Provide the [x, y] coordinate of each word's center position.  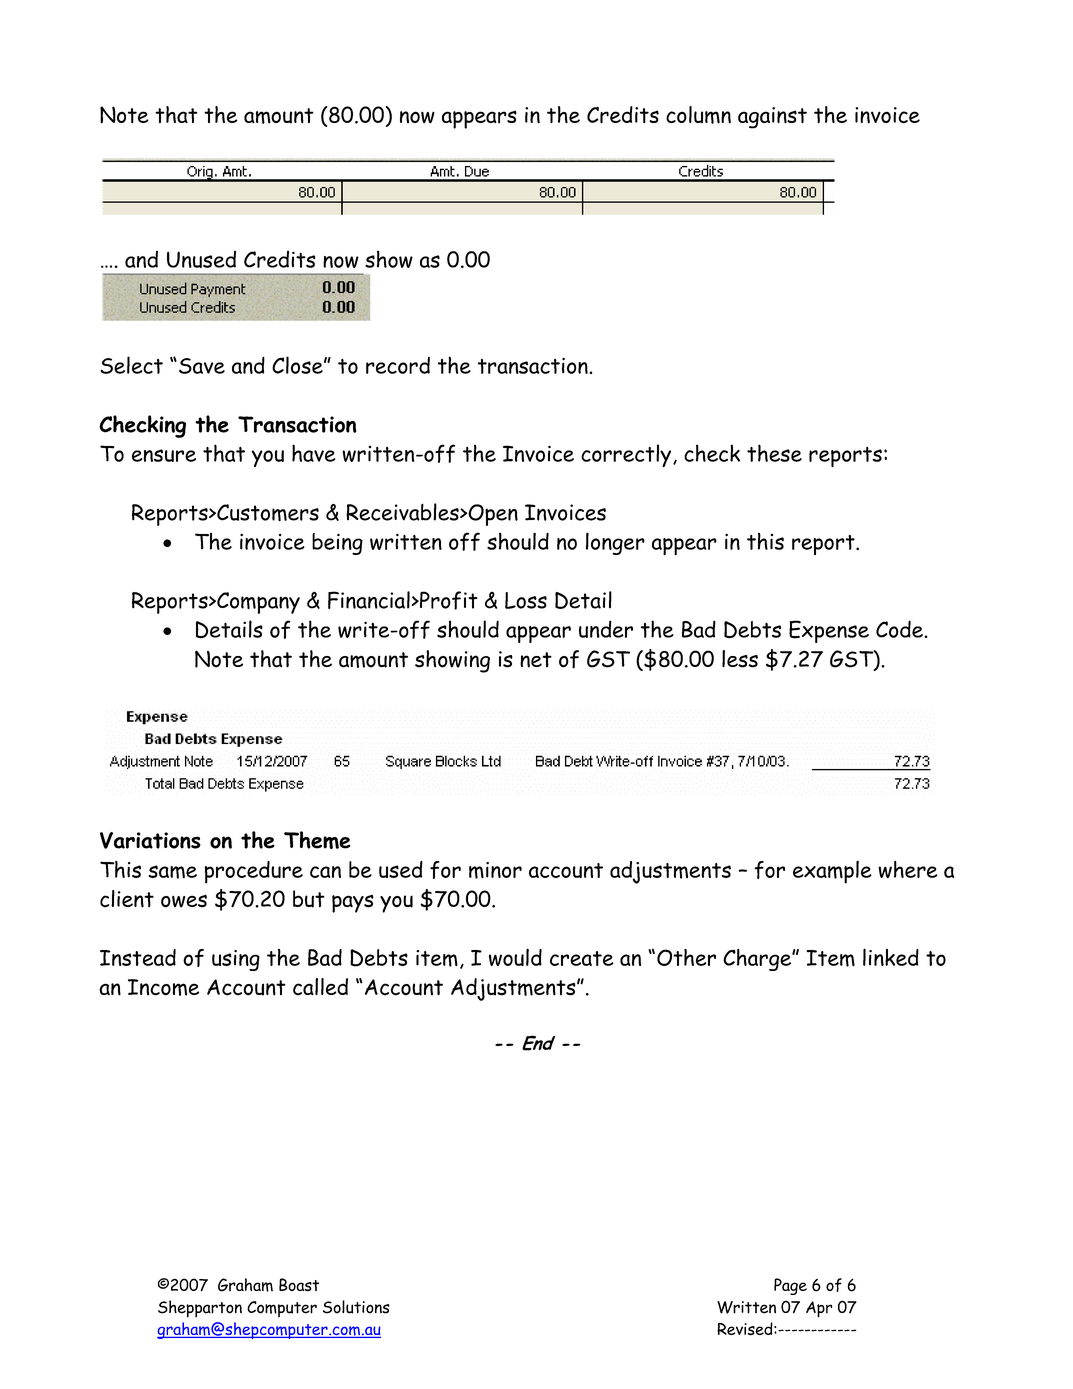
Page [790, 1286]
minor [495, 870]
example [832, 872]
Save [202, 366]
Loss [526, 600]
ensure [164, 455]
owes [184, 901]
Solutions [356, 1307]
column [698, 115]
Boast [299, 1285]
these [774, 453]
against [772, 118]
